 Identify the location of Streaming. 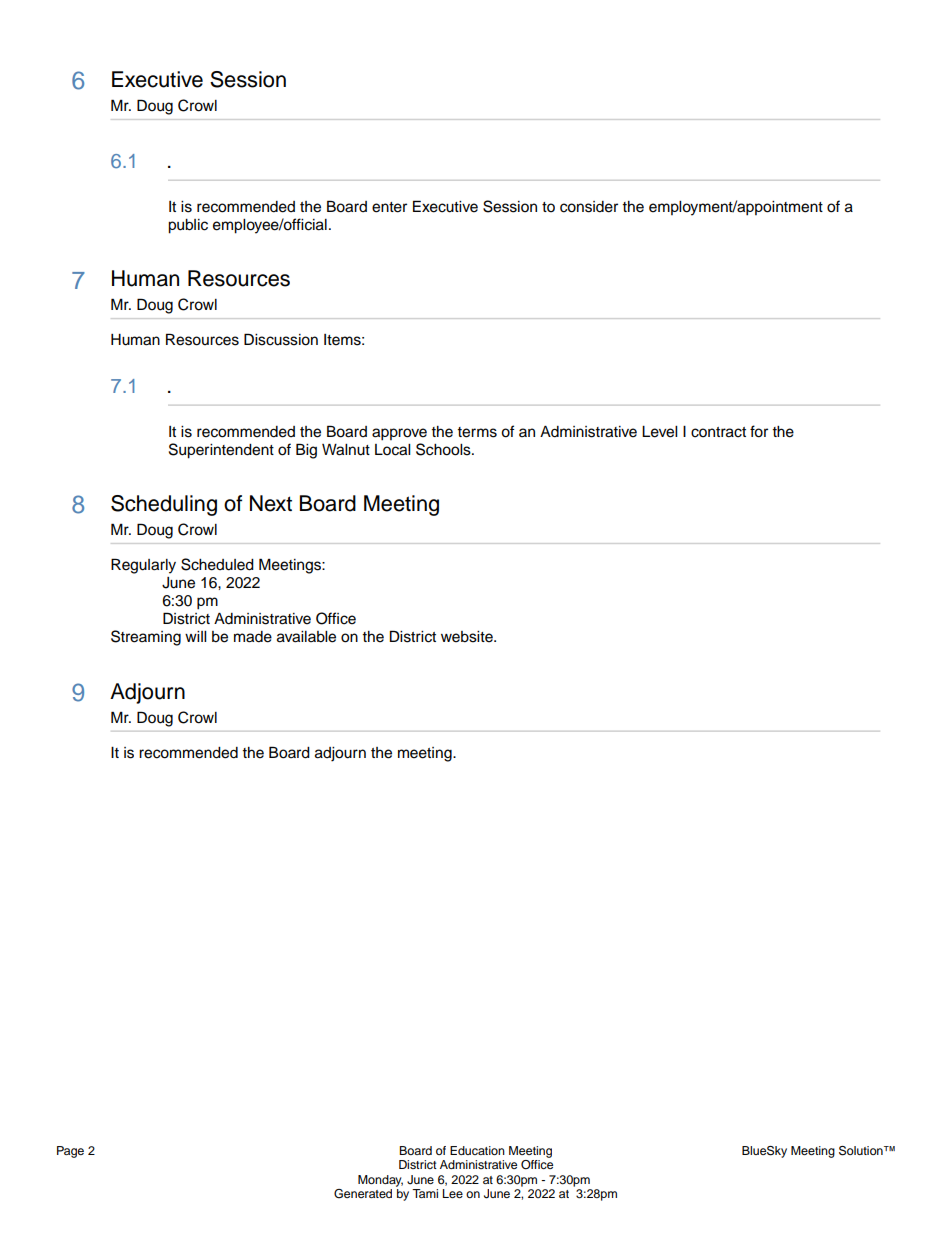
(146, 638).
